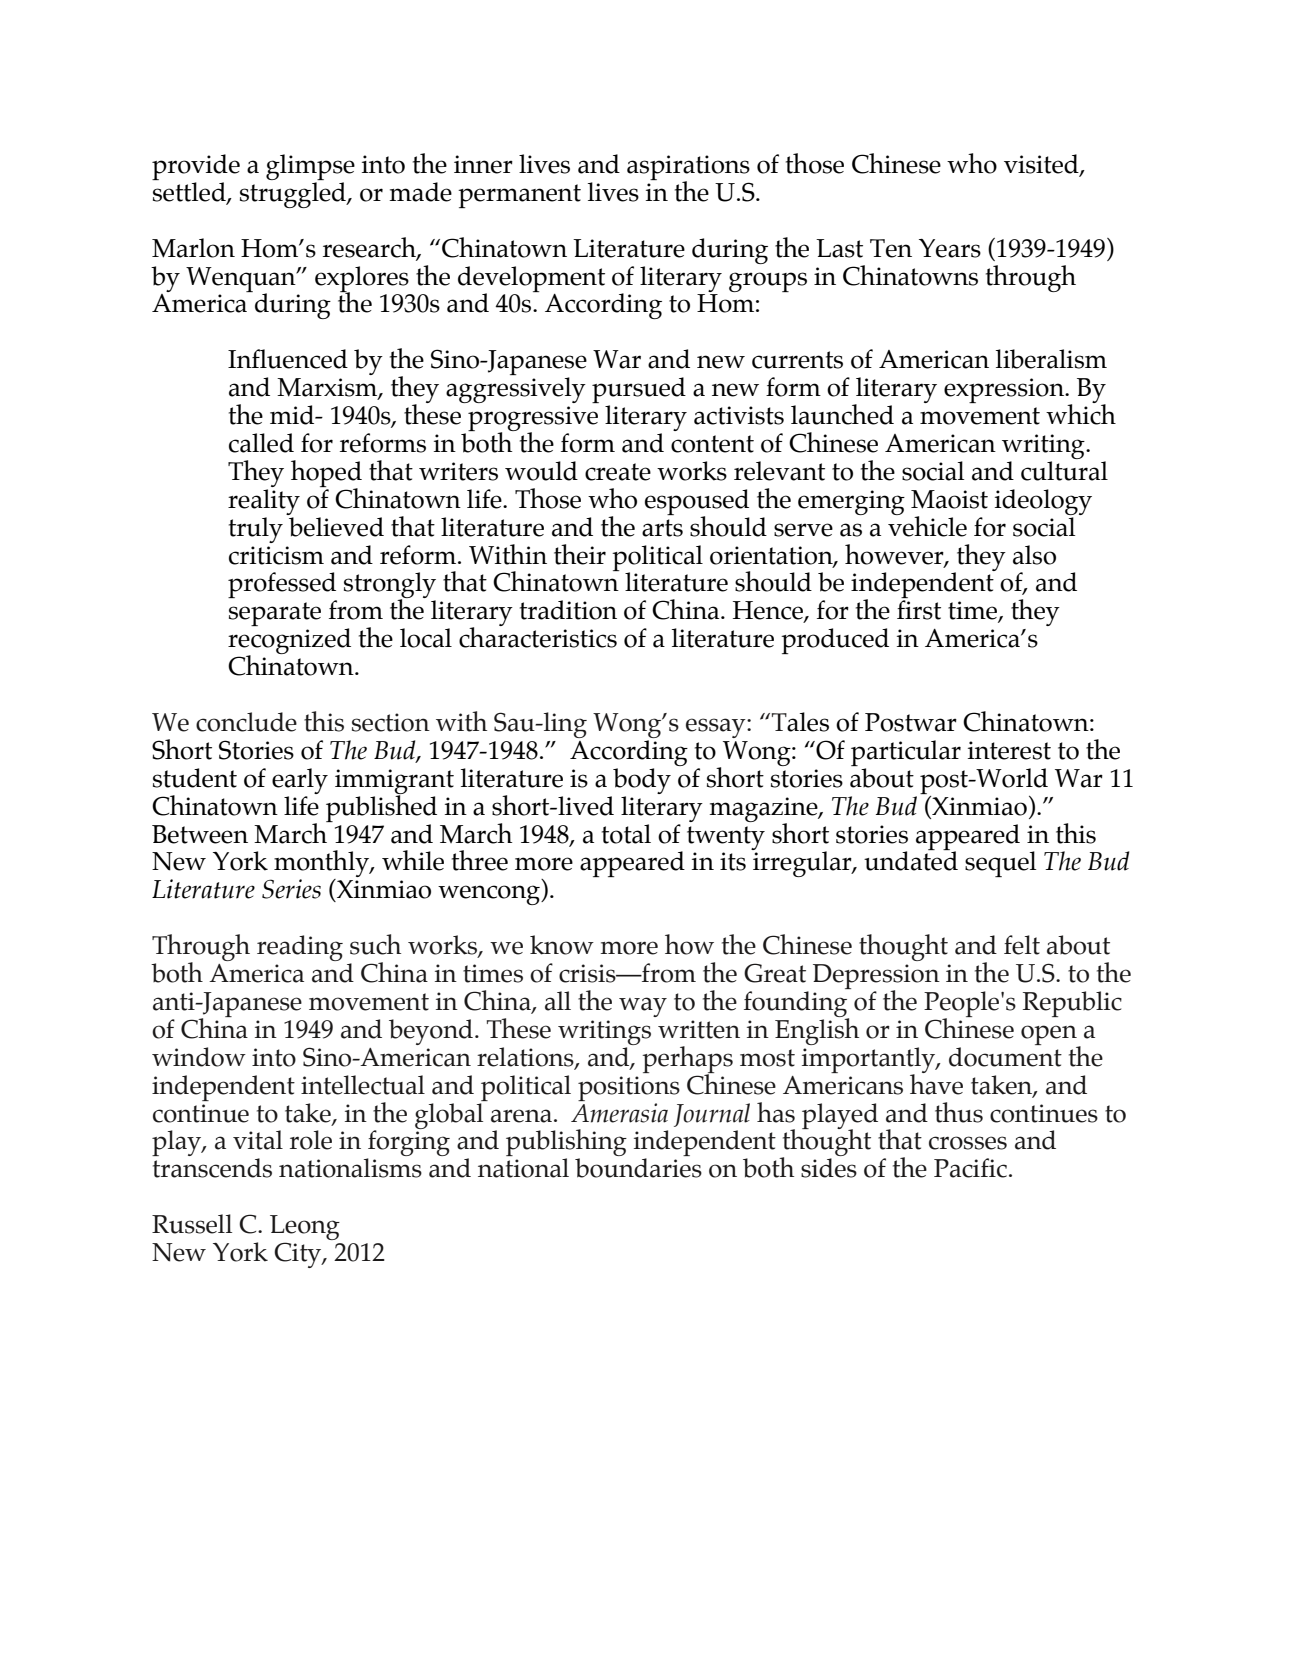 The width and height of the screenshot is (1293, 1674). I want to click on Pacific, so click(970, 1168).
